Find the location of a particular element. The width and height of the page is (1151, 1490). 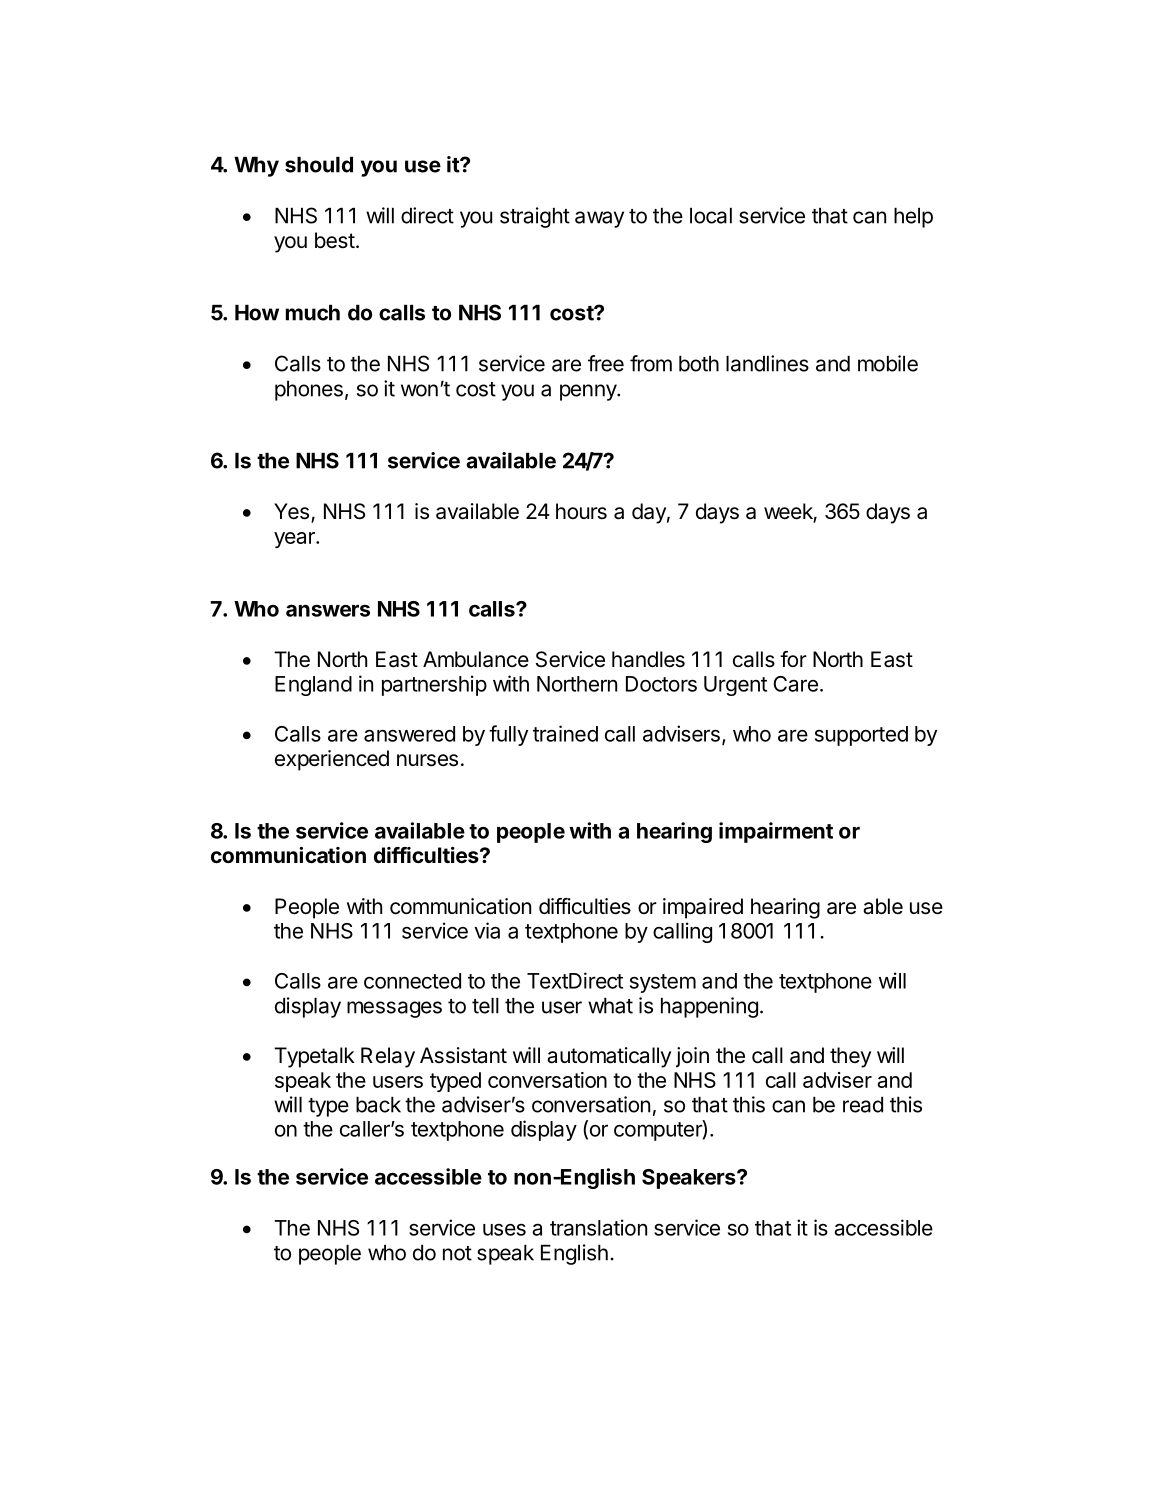

impairment is located at coordinates (776, 832).
